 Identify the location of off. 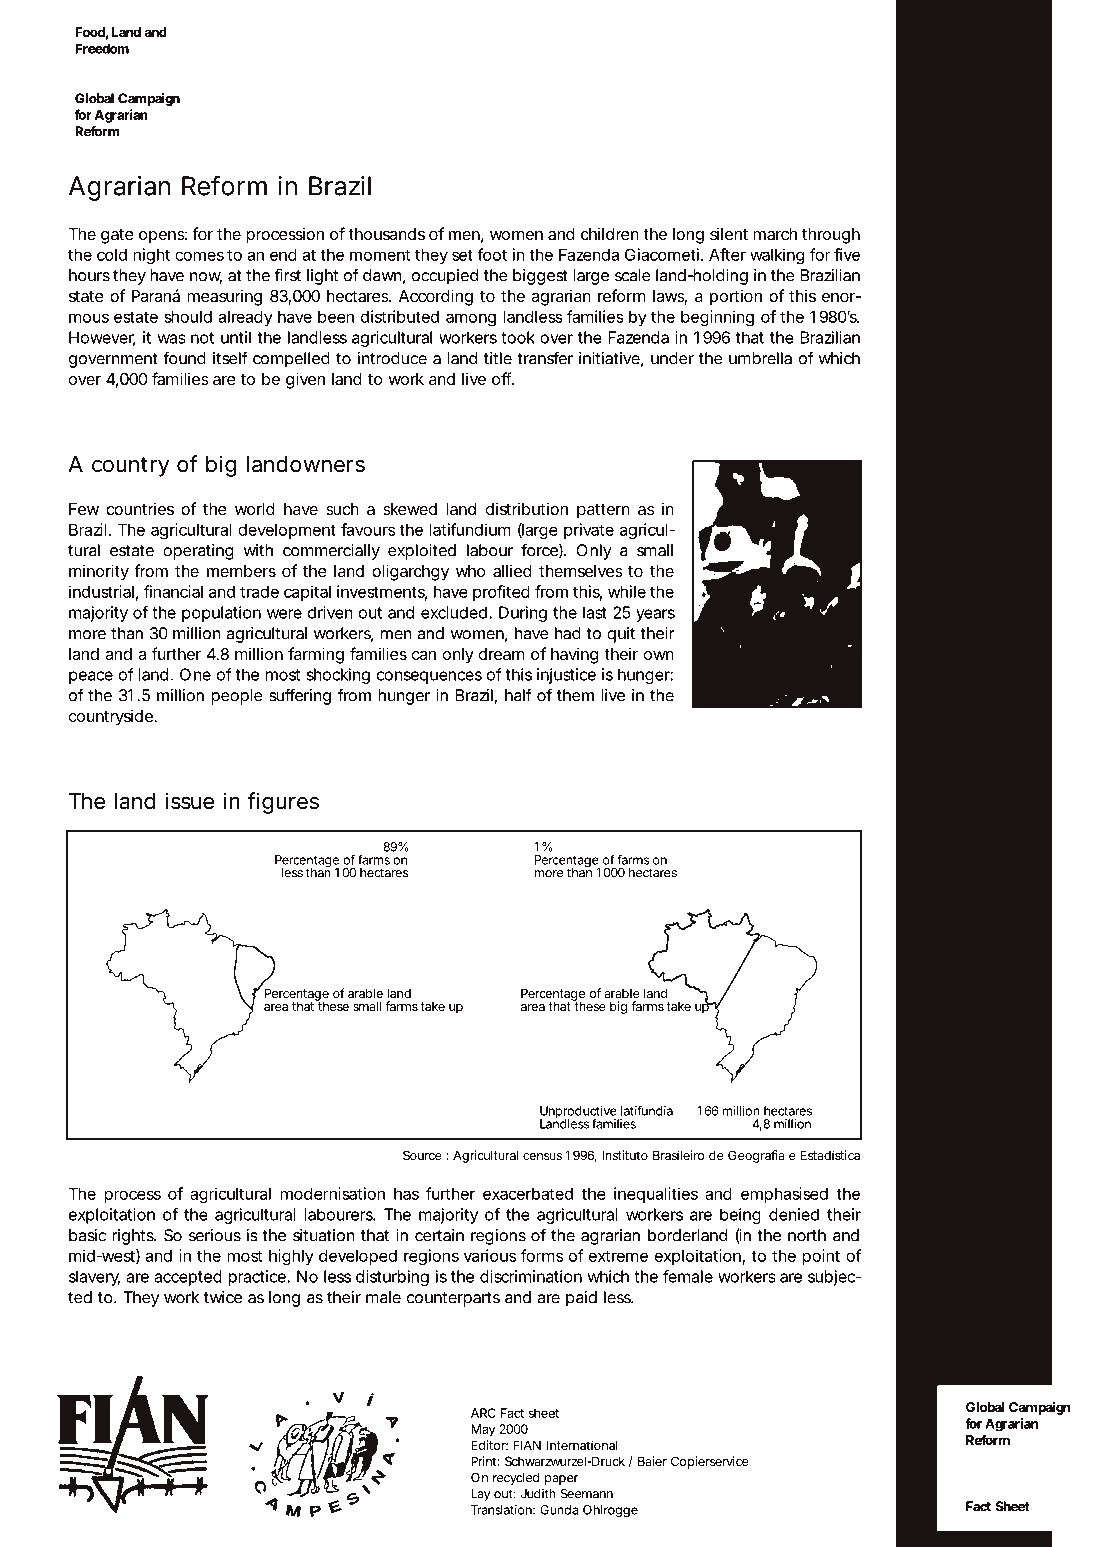
(503, 378).
